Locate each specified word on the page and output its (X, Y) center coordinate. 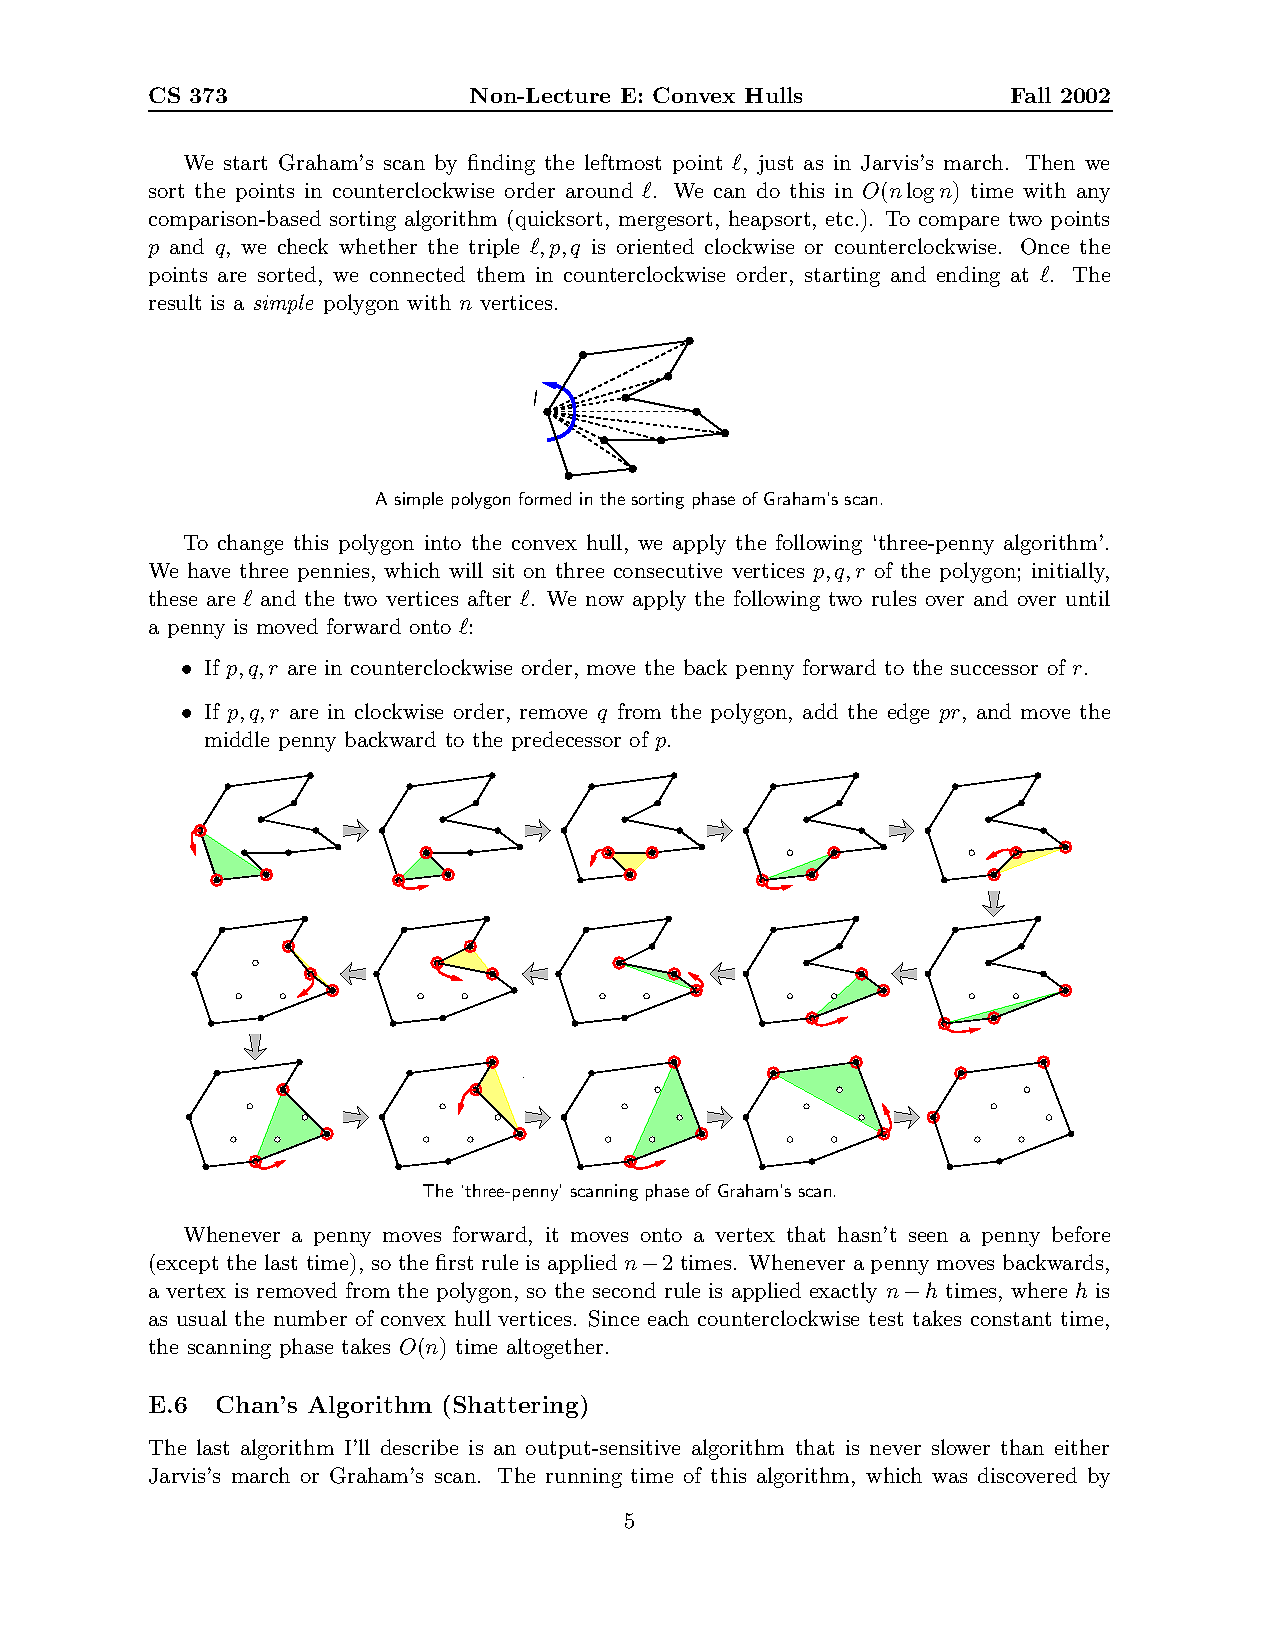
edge (908, 713)
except (187, 1265)
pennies (333, 572)
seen (928, 1237)
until (1088, 598)
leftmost (623, 162)
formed (545, 498)
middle (237, 739)
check (303, 246)
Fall (1031, 95)
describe (419, 1447)
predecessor (566, 741)
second (624, 1290)
